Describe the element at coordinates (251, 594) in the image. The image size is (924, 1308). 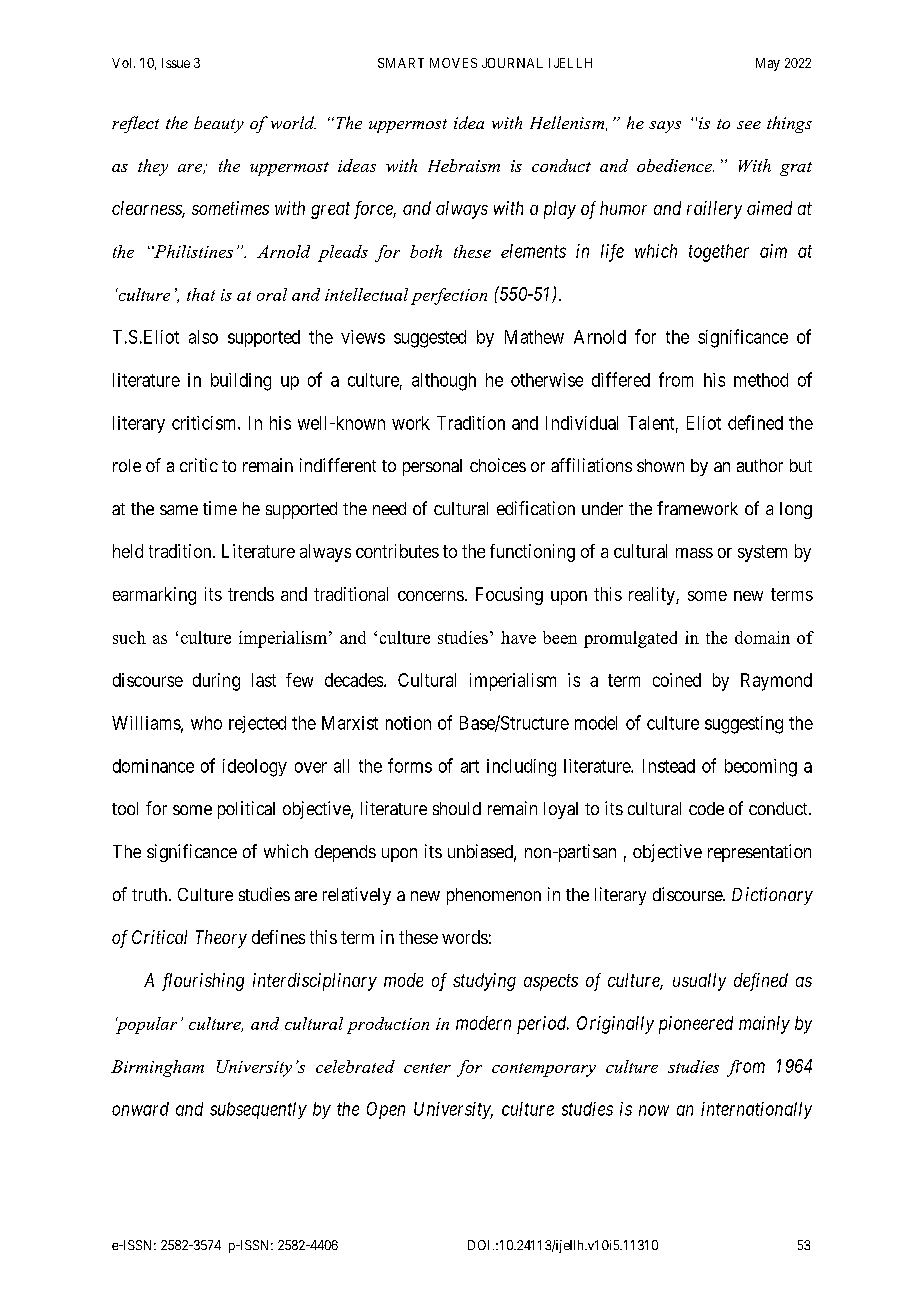
I see `trends` at that location.
